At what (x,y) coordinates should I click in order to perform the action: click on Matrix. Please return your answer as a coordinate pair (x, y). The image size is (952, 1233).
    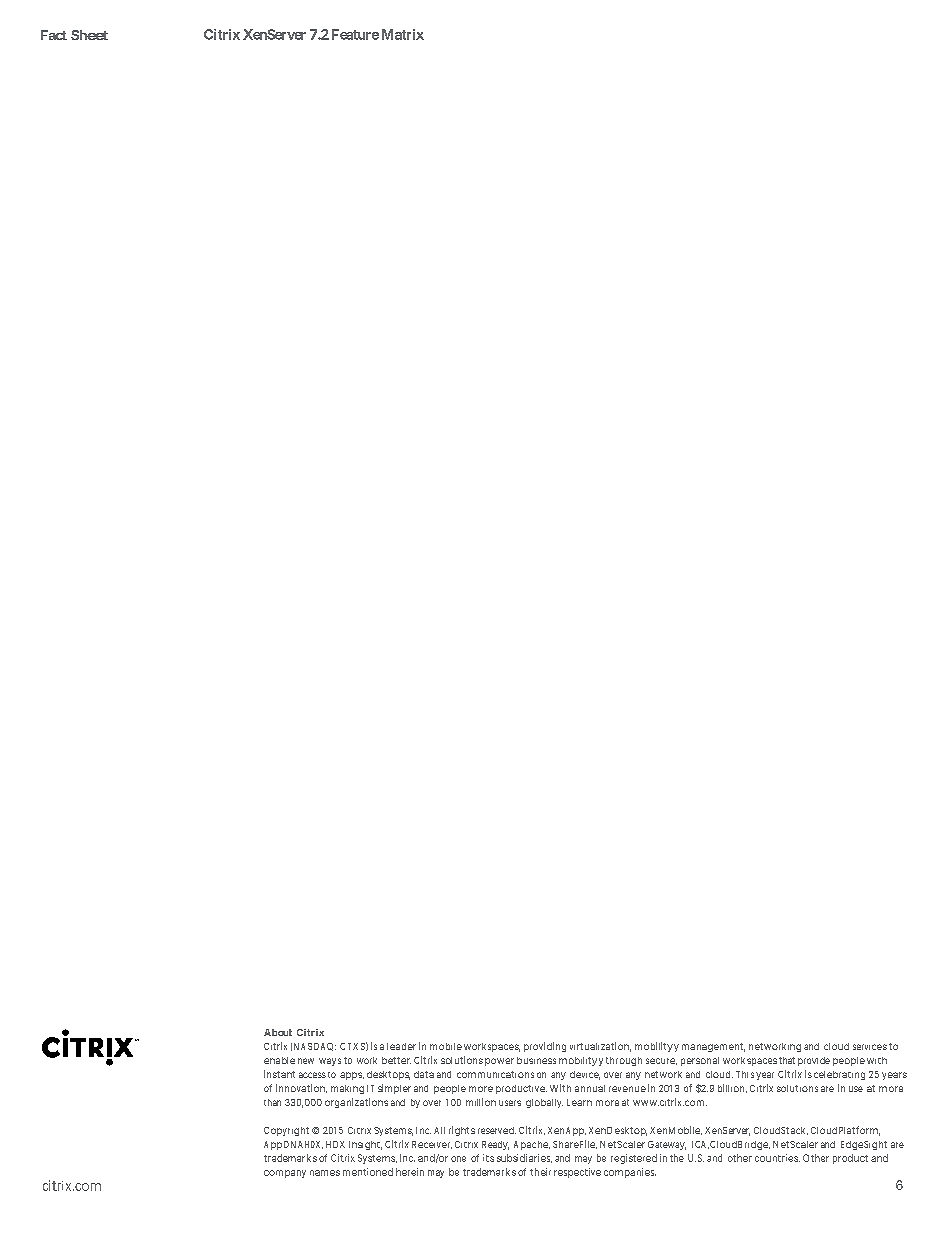
    Looking at the image, I should click on (403, 34).
